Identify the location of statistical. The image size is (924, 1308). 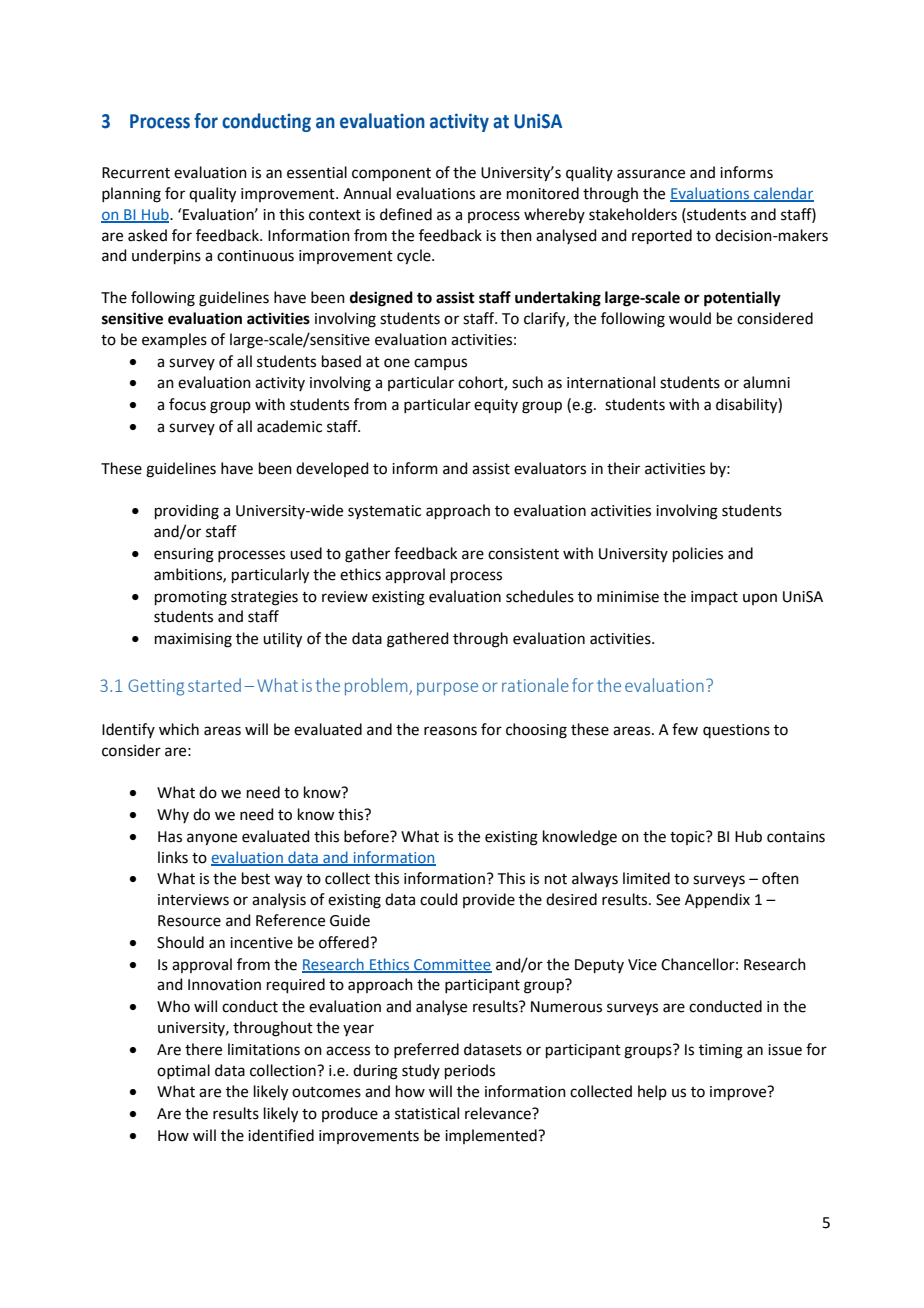
(427, 1113).
